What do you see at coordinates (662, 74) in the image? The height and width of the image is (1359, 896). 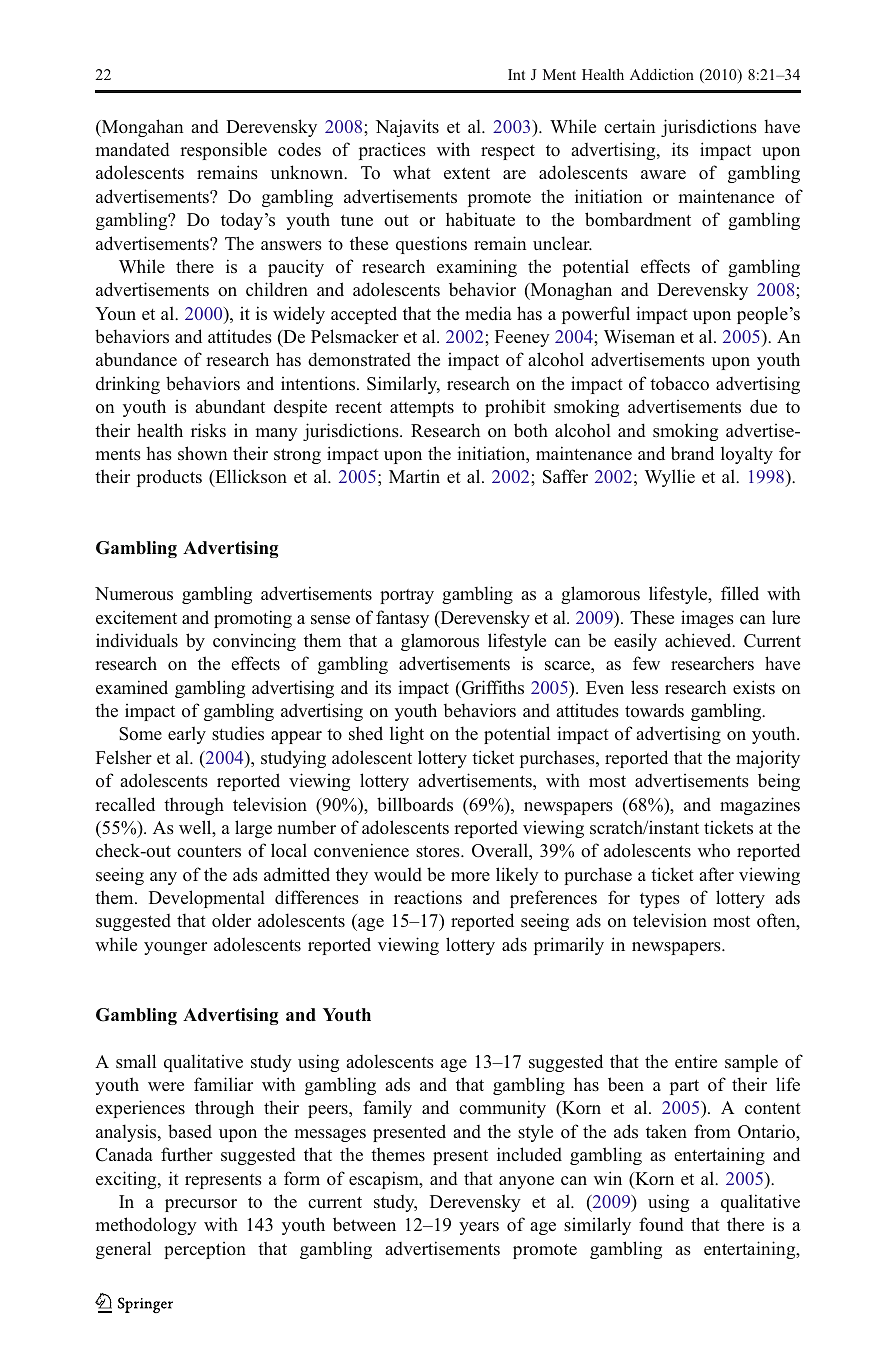 I see `Addiction` at bounding box center [662, 74].
